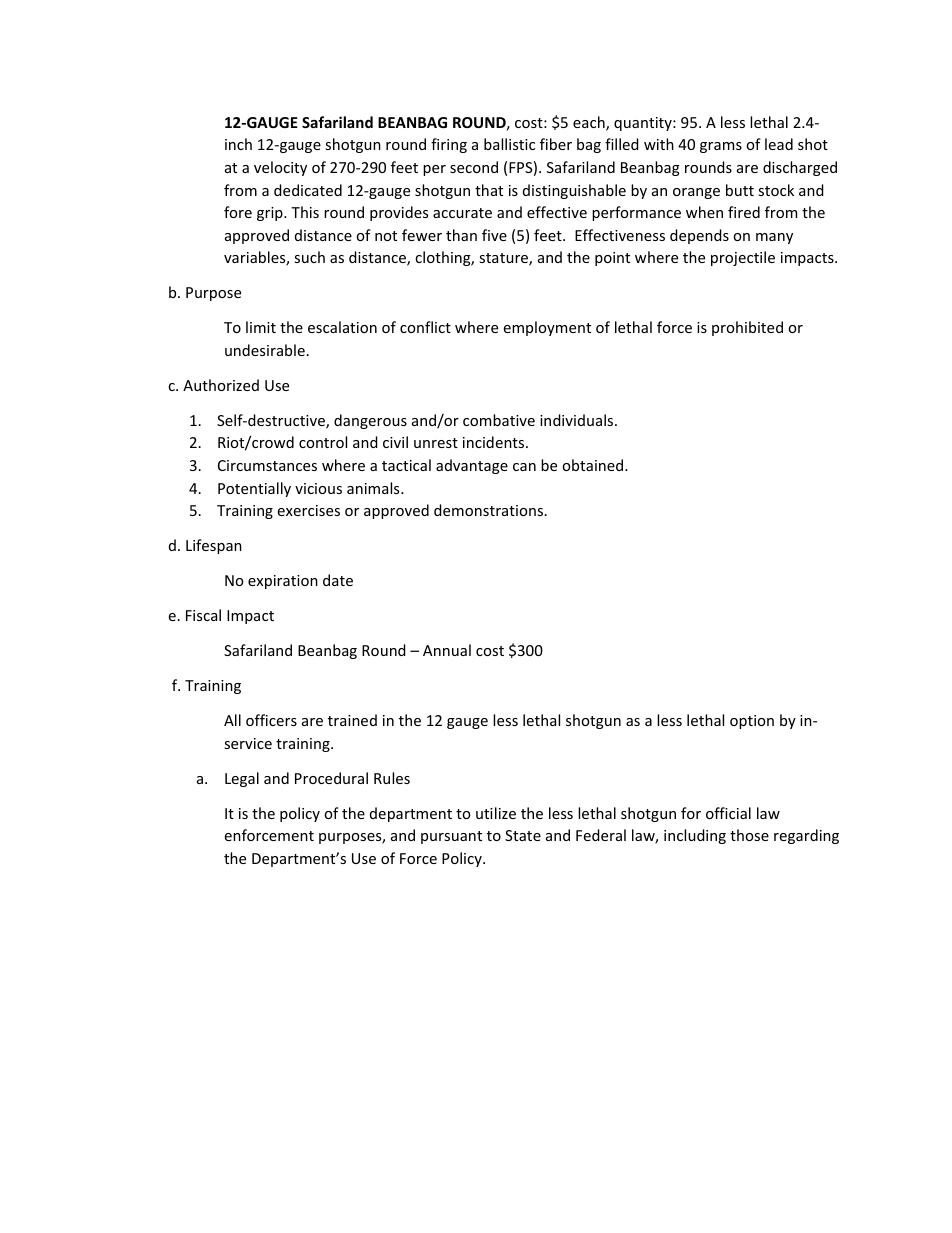  Describe the element at coordinates (499, 420) in the document. I see `combative` at that location.
